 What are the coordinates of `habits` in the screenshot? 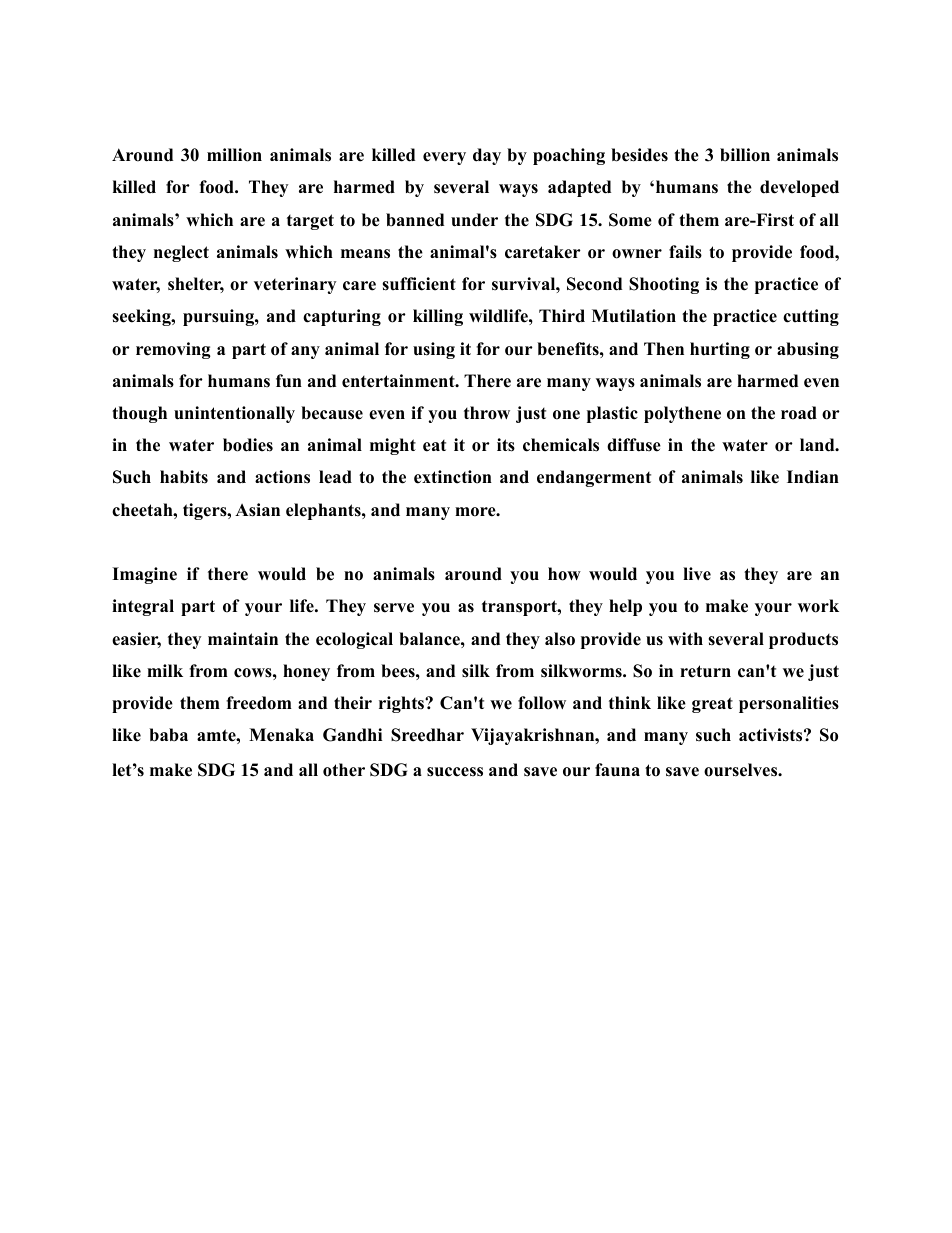 It's located at (184, 477).
